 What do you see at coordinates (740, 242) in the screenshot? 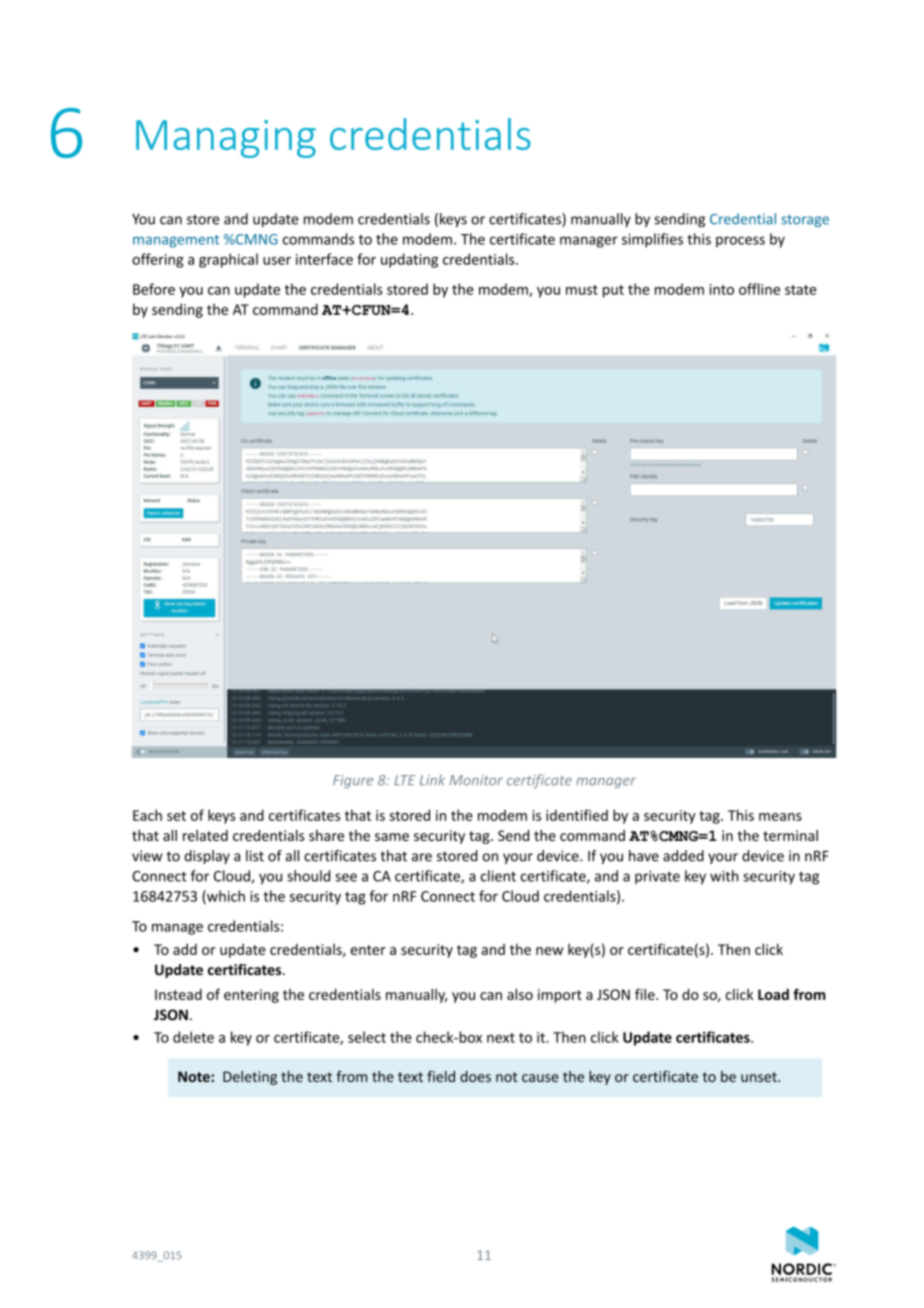
I see `process` at bounding box center [740, 242].
